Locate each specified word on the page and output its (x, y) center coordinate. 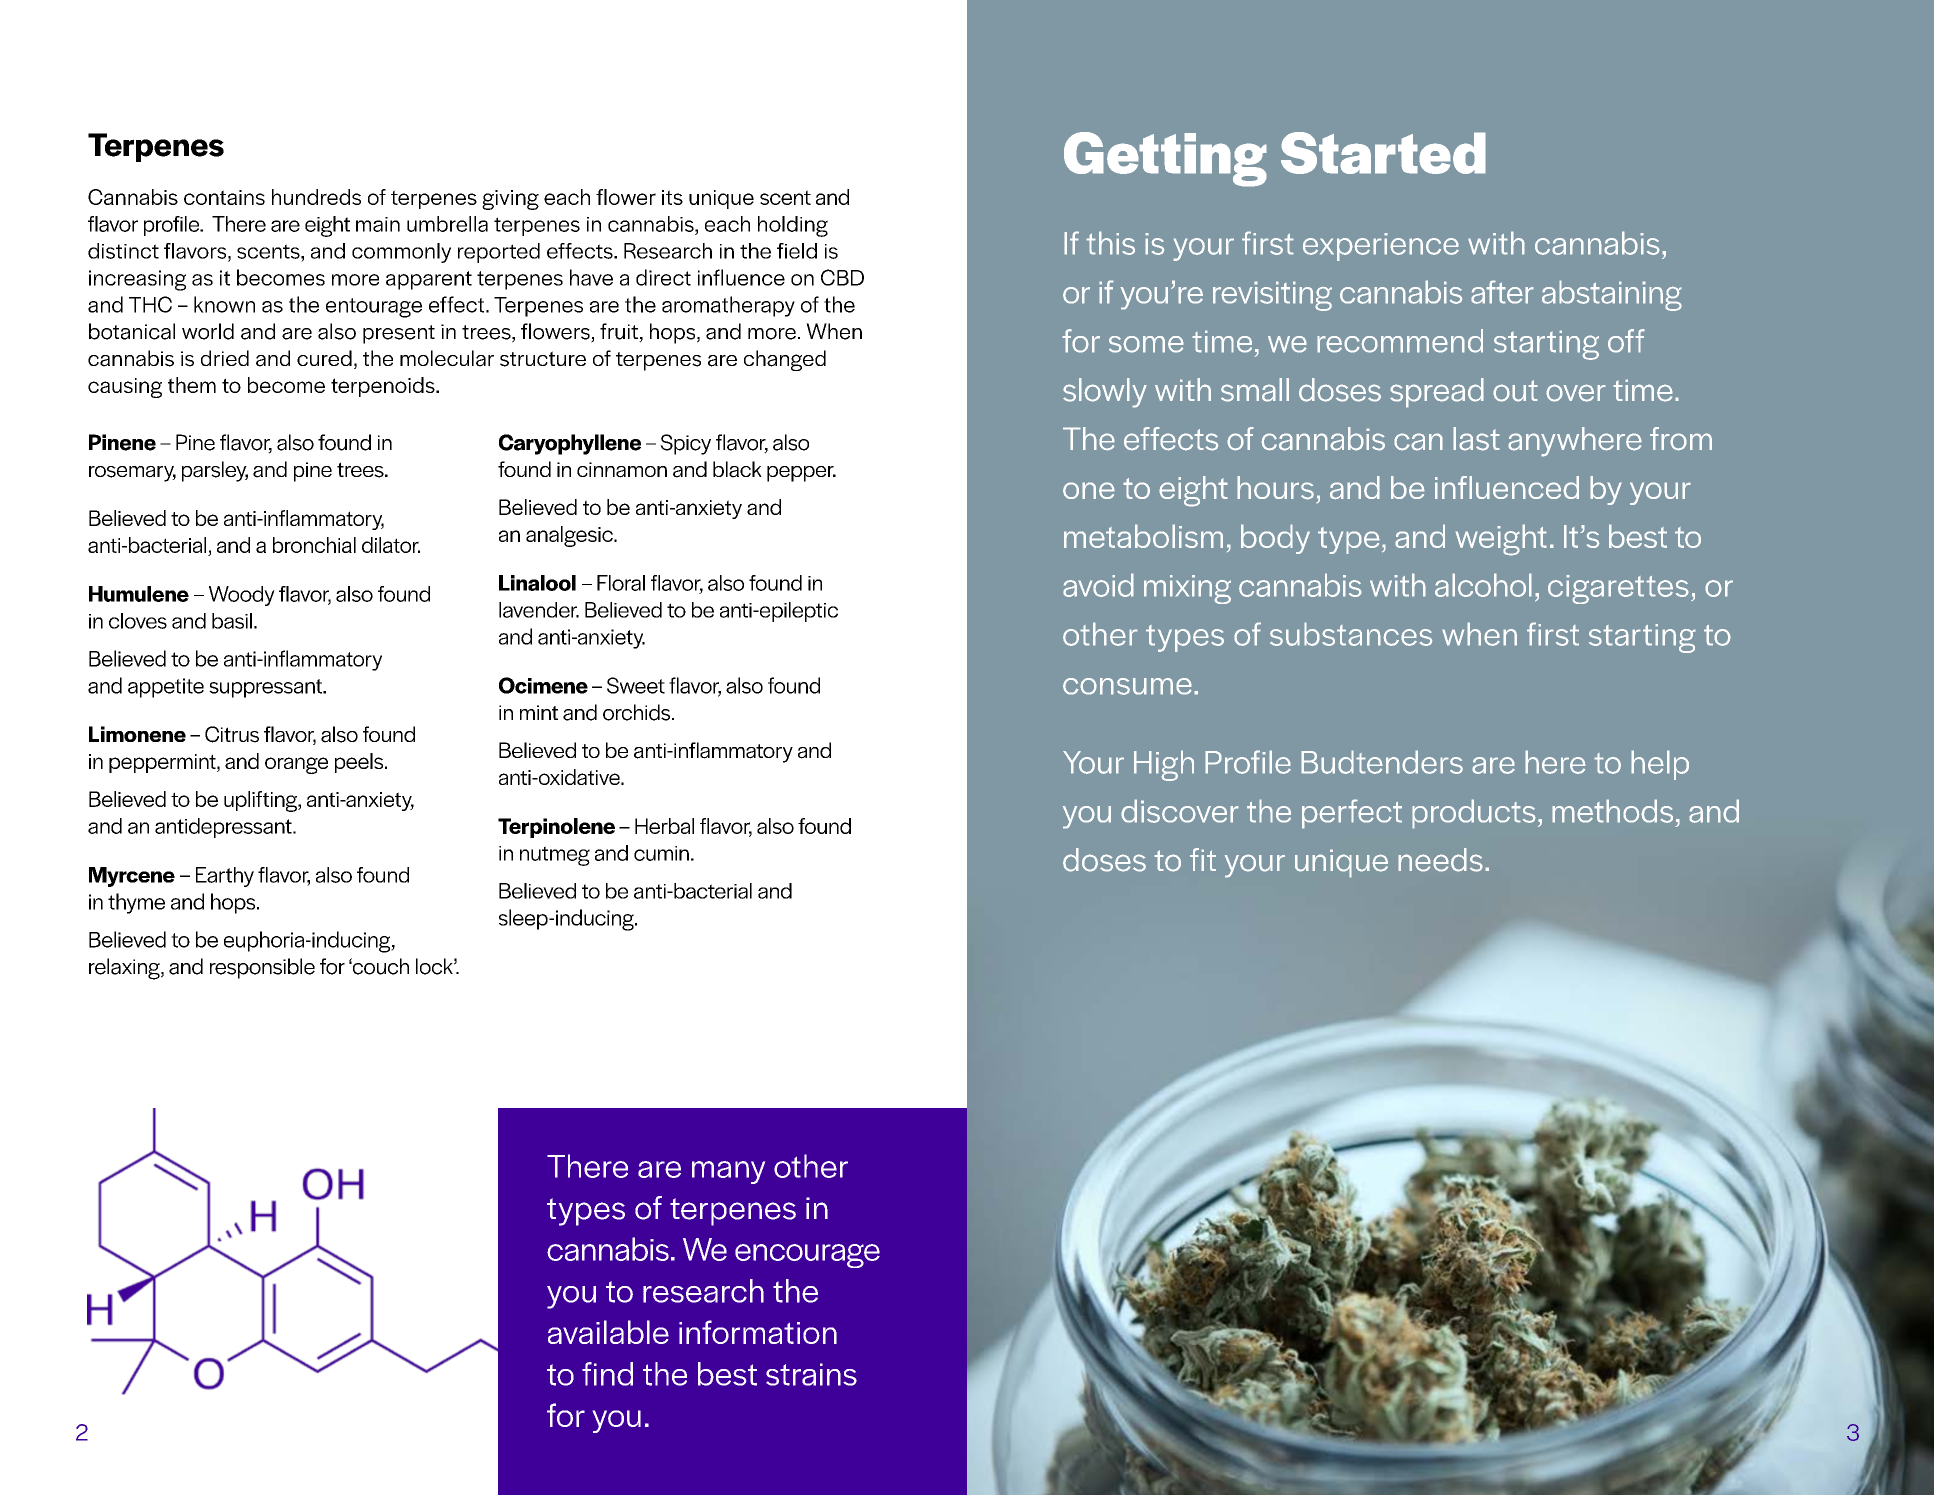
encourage (807, 1256)
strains (811, 1374)
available (608, 1332)
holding (793, 226)
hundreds (316, 197)
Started (1383, 153)
